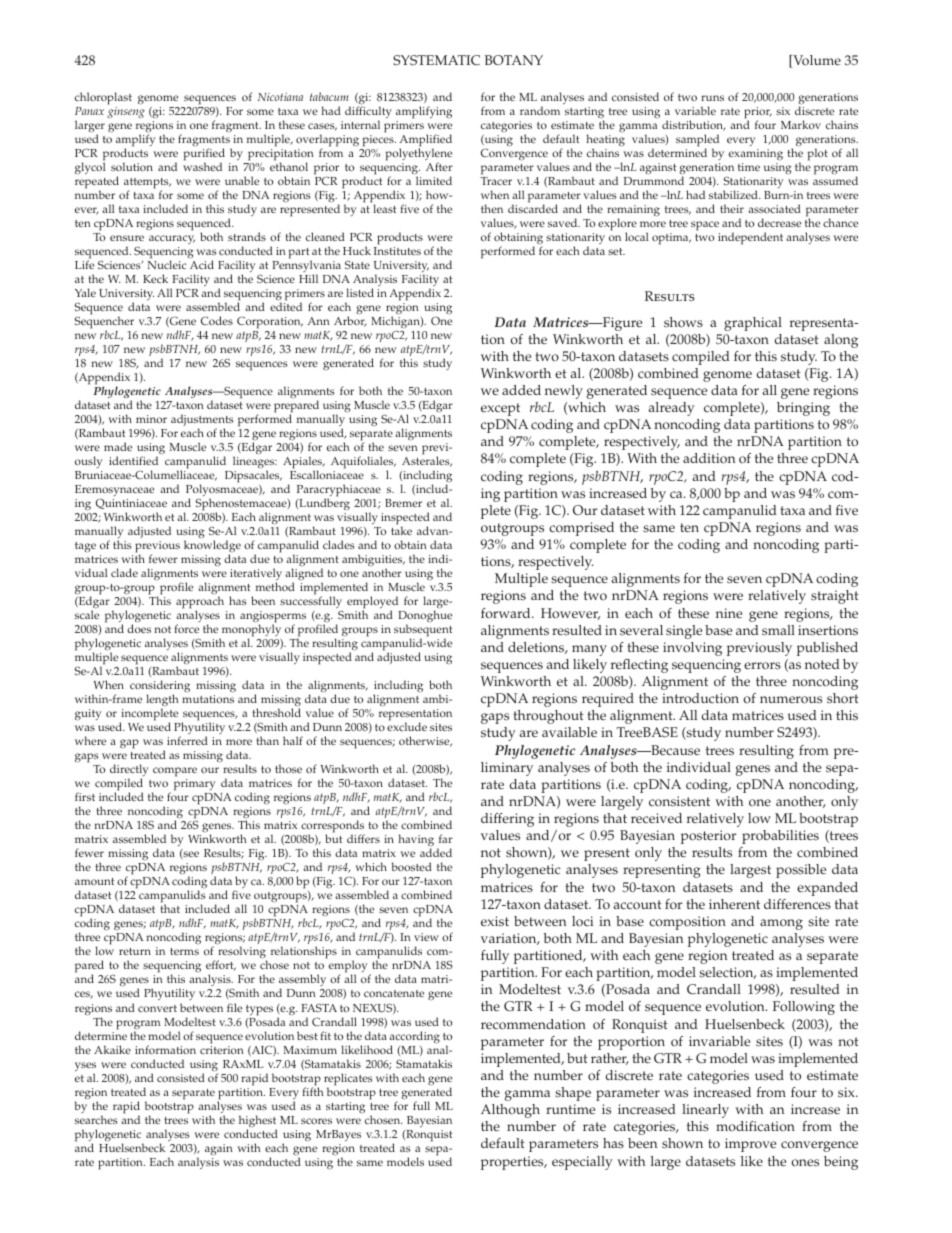 Image resolution: width=952 pixels, height=1233 pixels. What do you see at coordinates (801, 871) in the screenshot?
I see `possible` at bounding box center [801, 871].
